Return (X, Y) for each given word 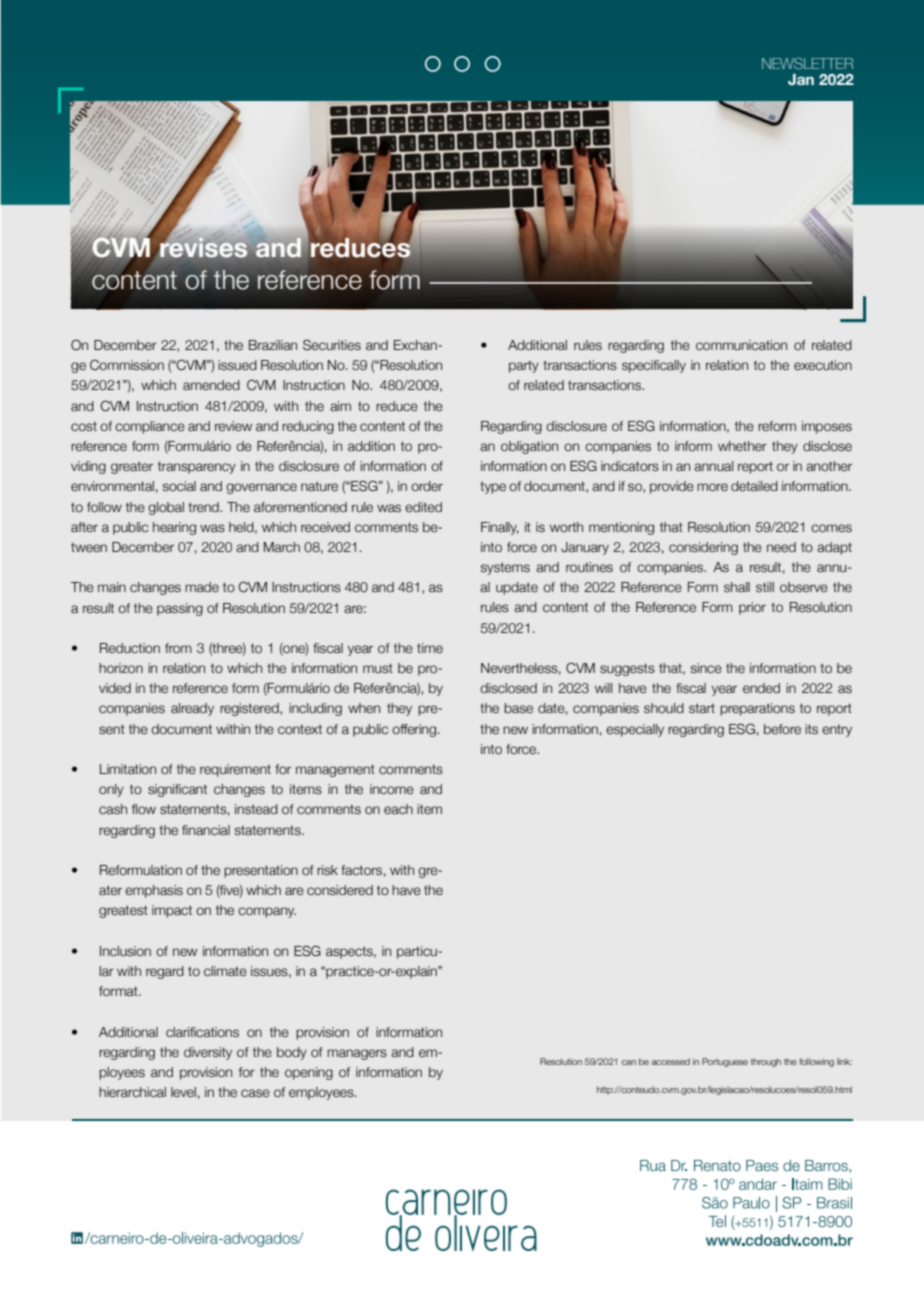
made (202, 587)
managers (357, 1054)
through (766, 1062)
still (765, 587)
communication (741, 345)
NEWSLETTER (807, 63)
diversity (208, 1053)
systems (505, 568)
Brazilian (273, 345)
